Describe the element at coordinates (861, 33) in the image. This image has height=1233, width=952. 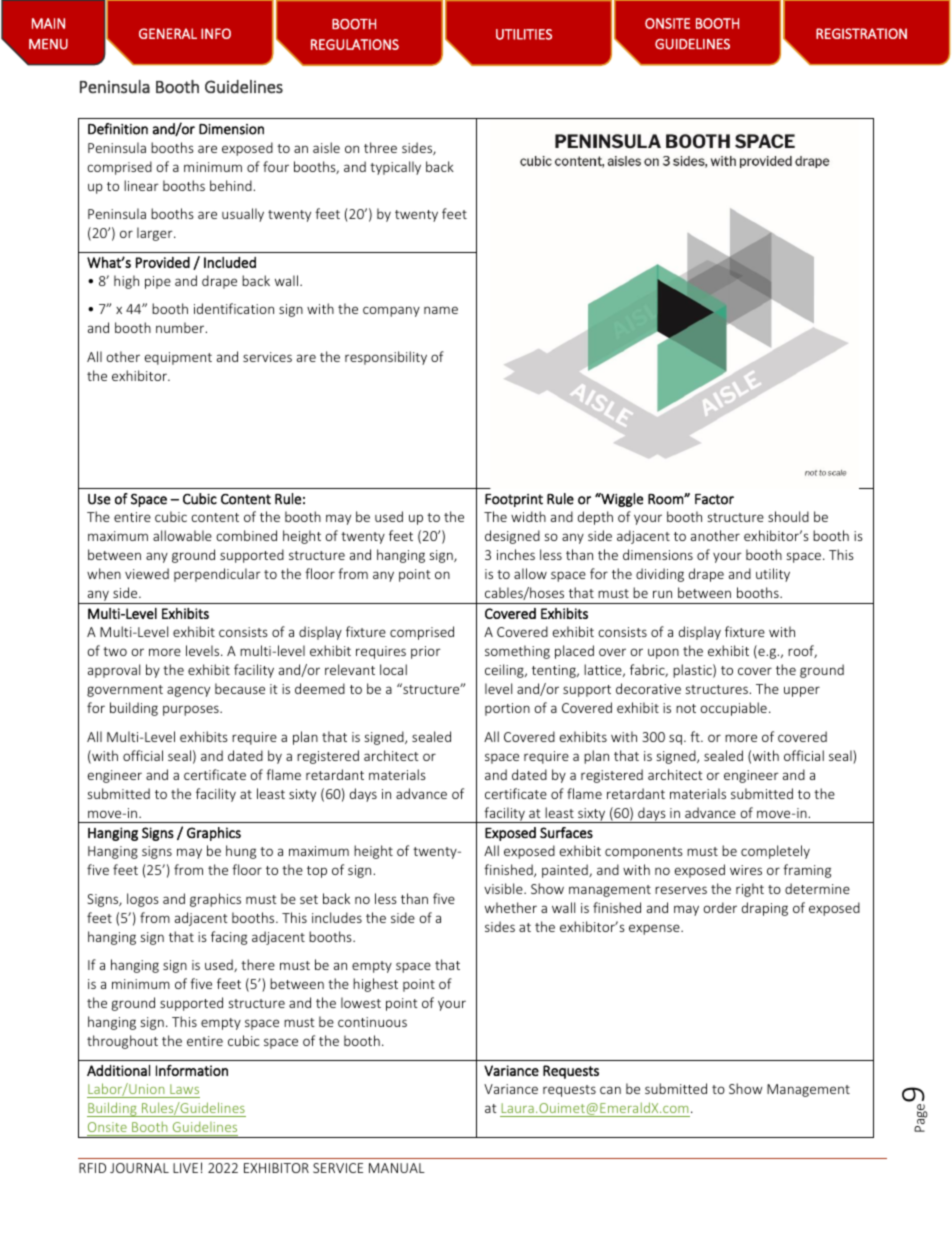
I see `REGISTRATION` at that location.
